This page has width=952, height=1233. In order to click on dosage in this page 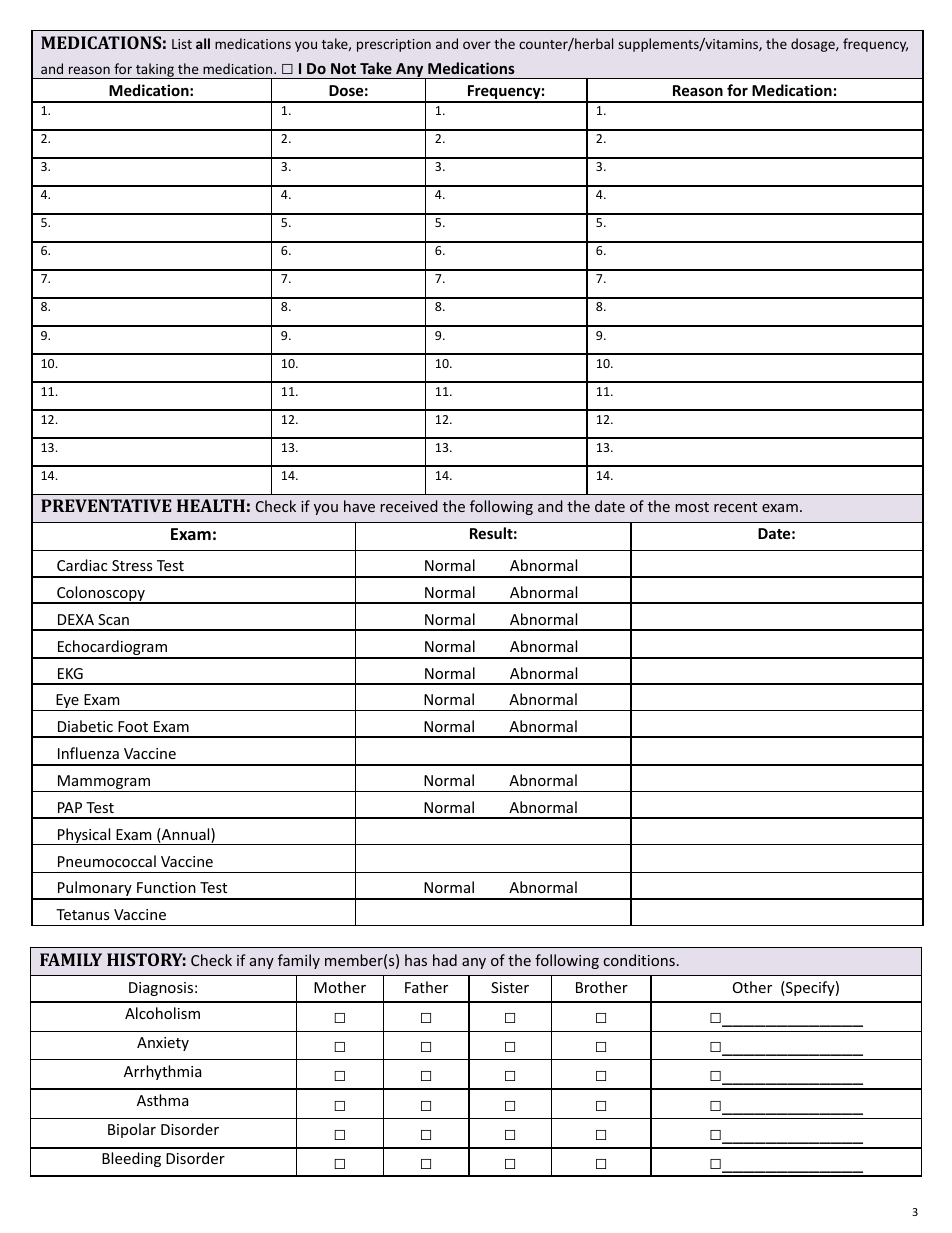, I will do `click(814, 45)`.
